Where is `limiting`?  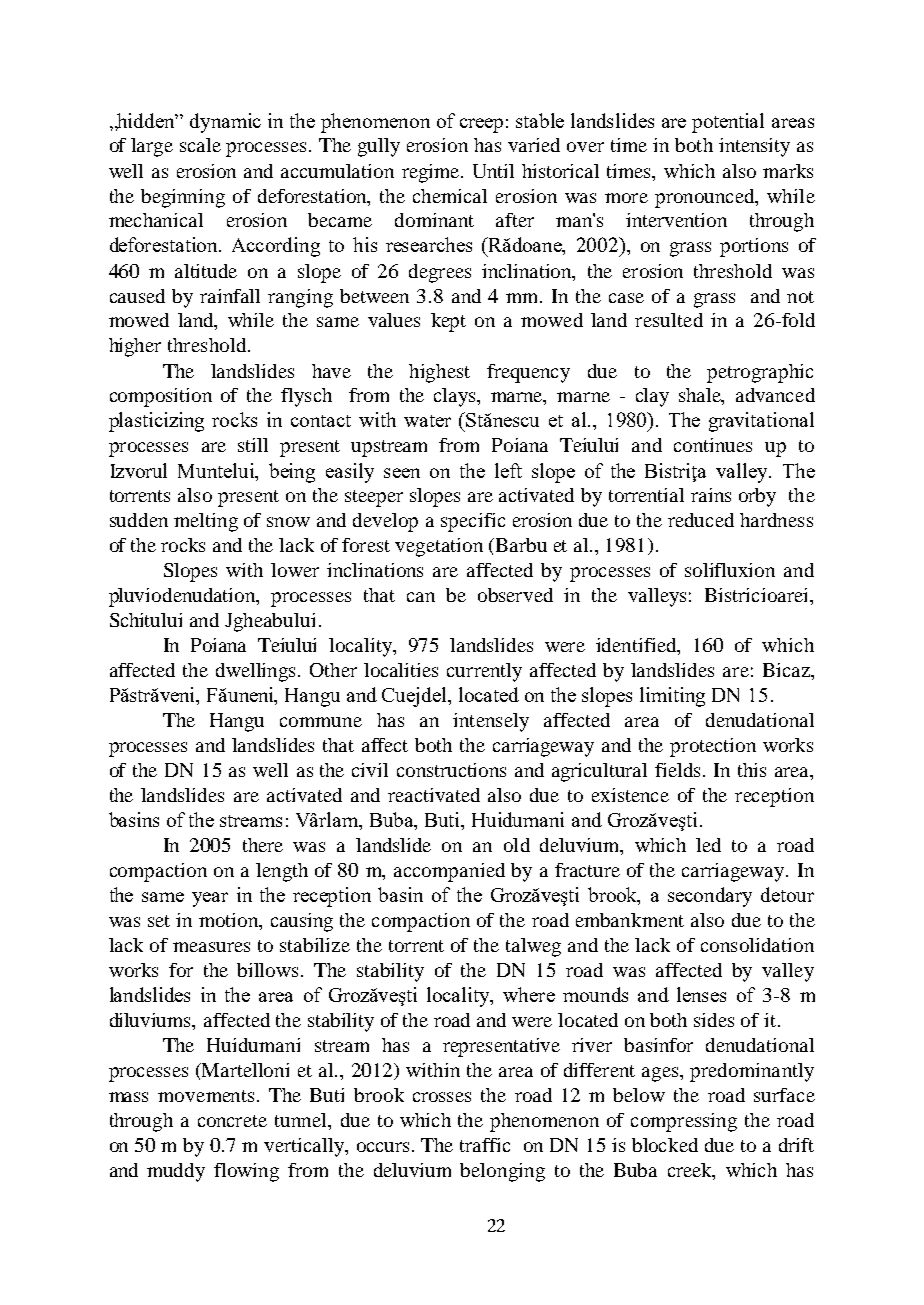
limiting is located at coordinates (672, 697).
